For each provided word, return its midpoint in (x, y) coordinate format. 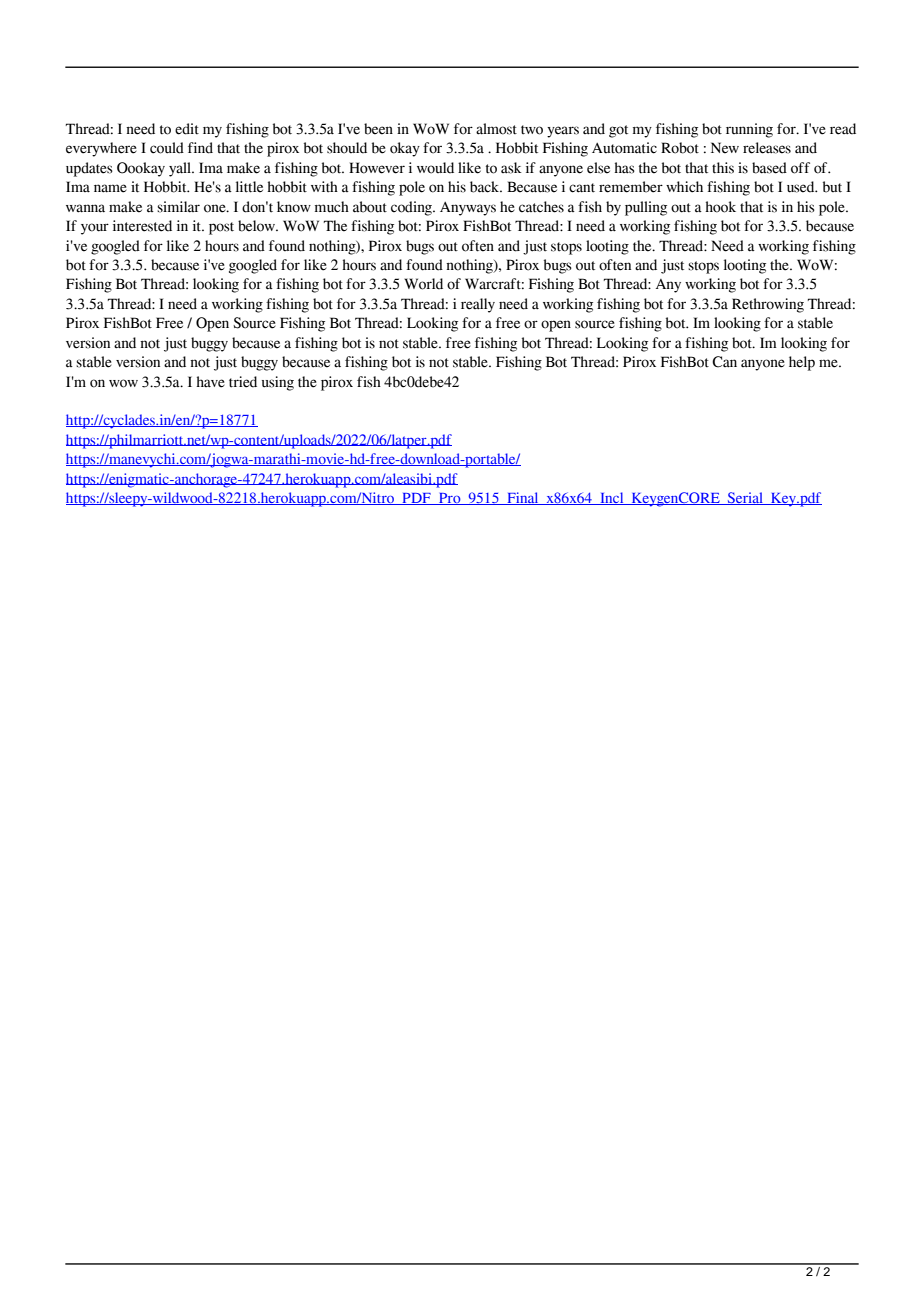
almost (496, 129)
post (221, 228)
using (278, 383)
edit (187, 129)
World (423, 284)
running (749, 130)
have (210, 382)
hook (720, 207)
